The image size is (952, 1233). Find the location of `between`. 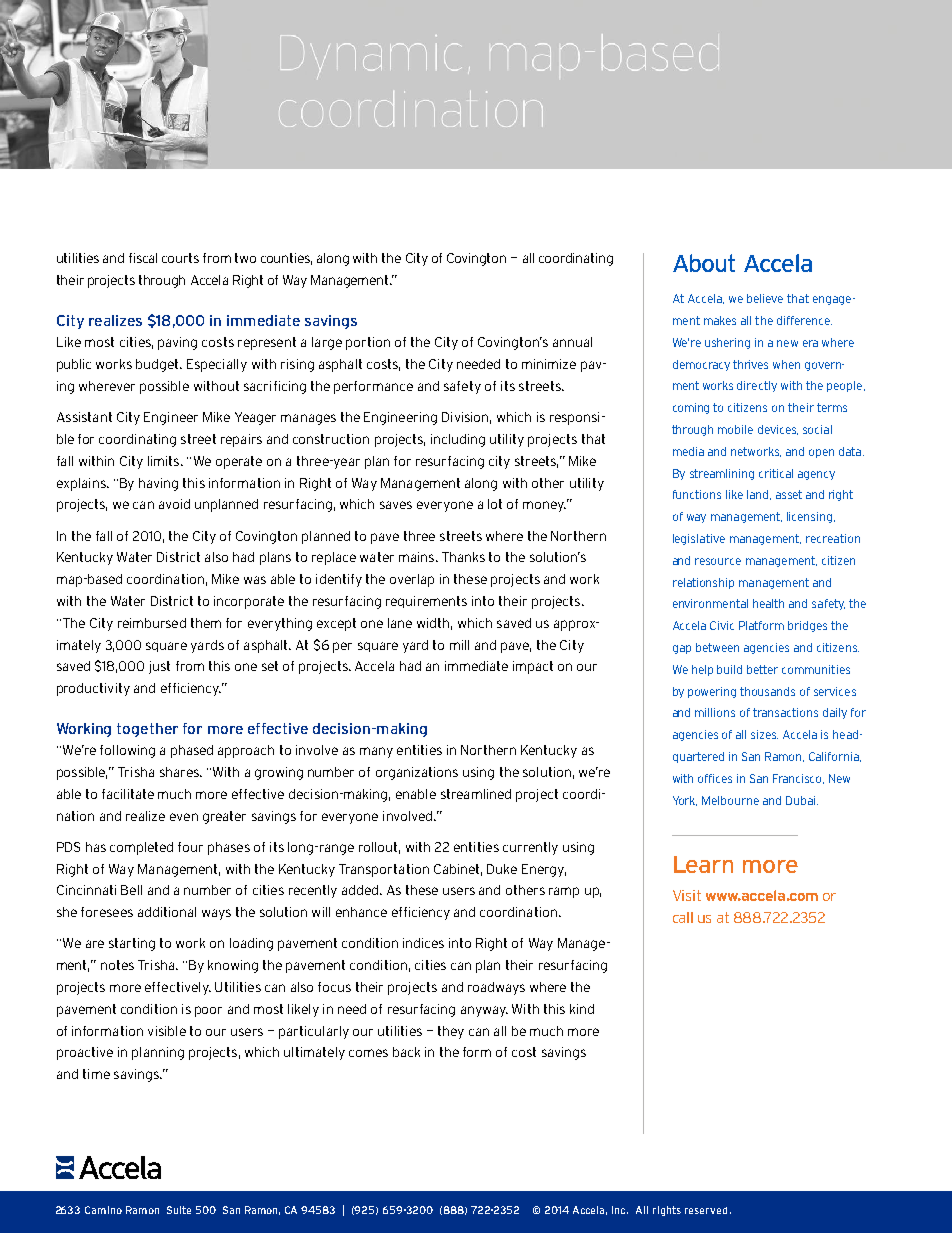

between is located at coordinates (717, 647).
